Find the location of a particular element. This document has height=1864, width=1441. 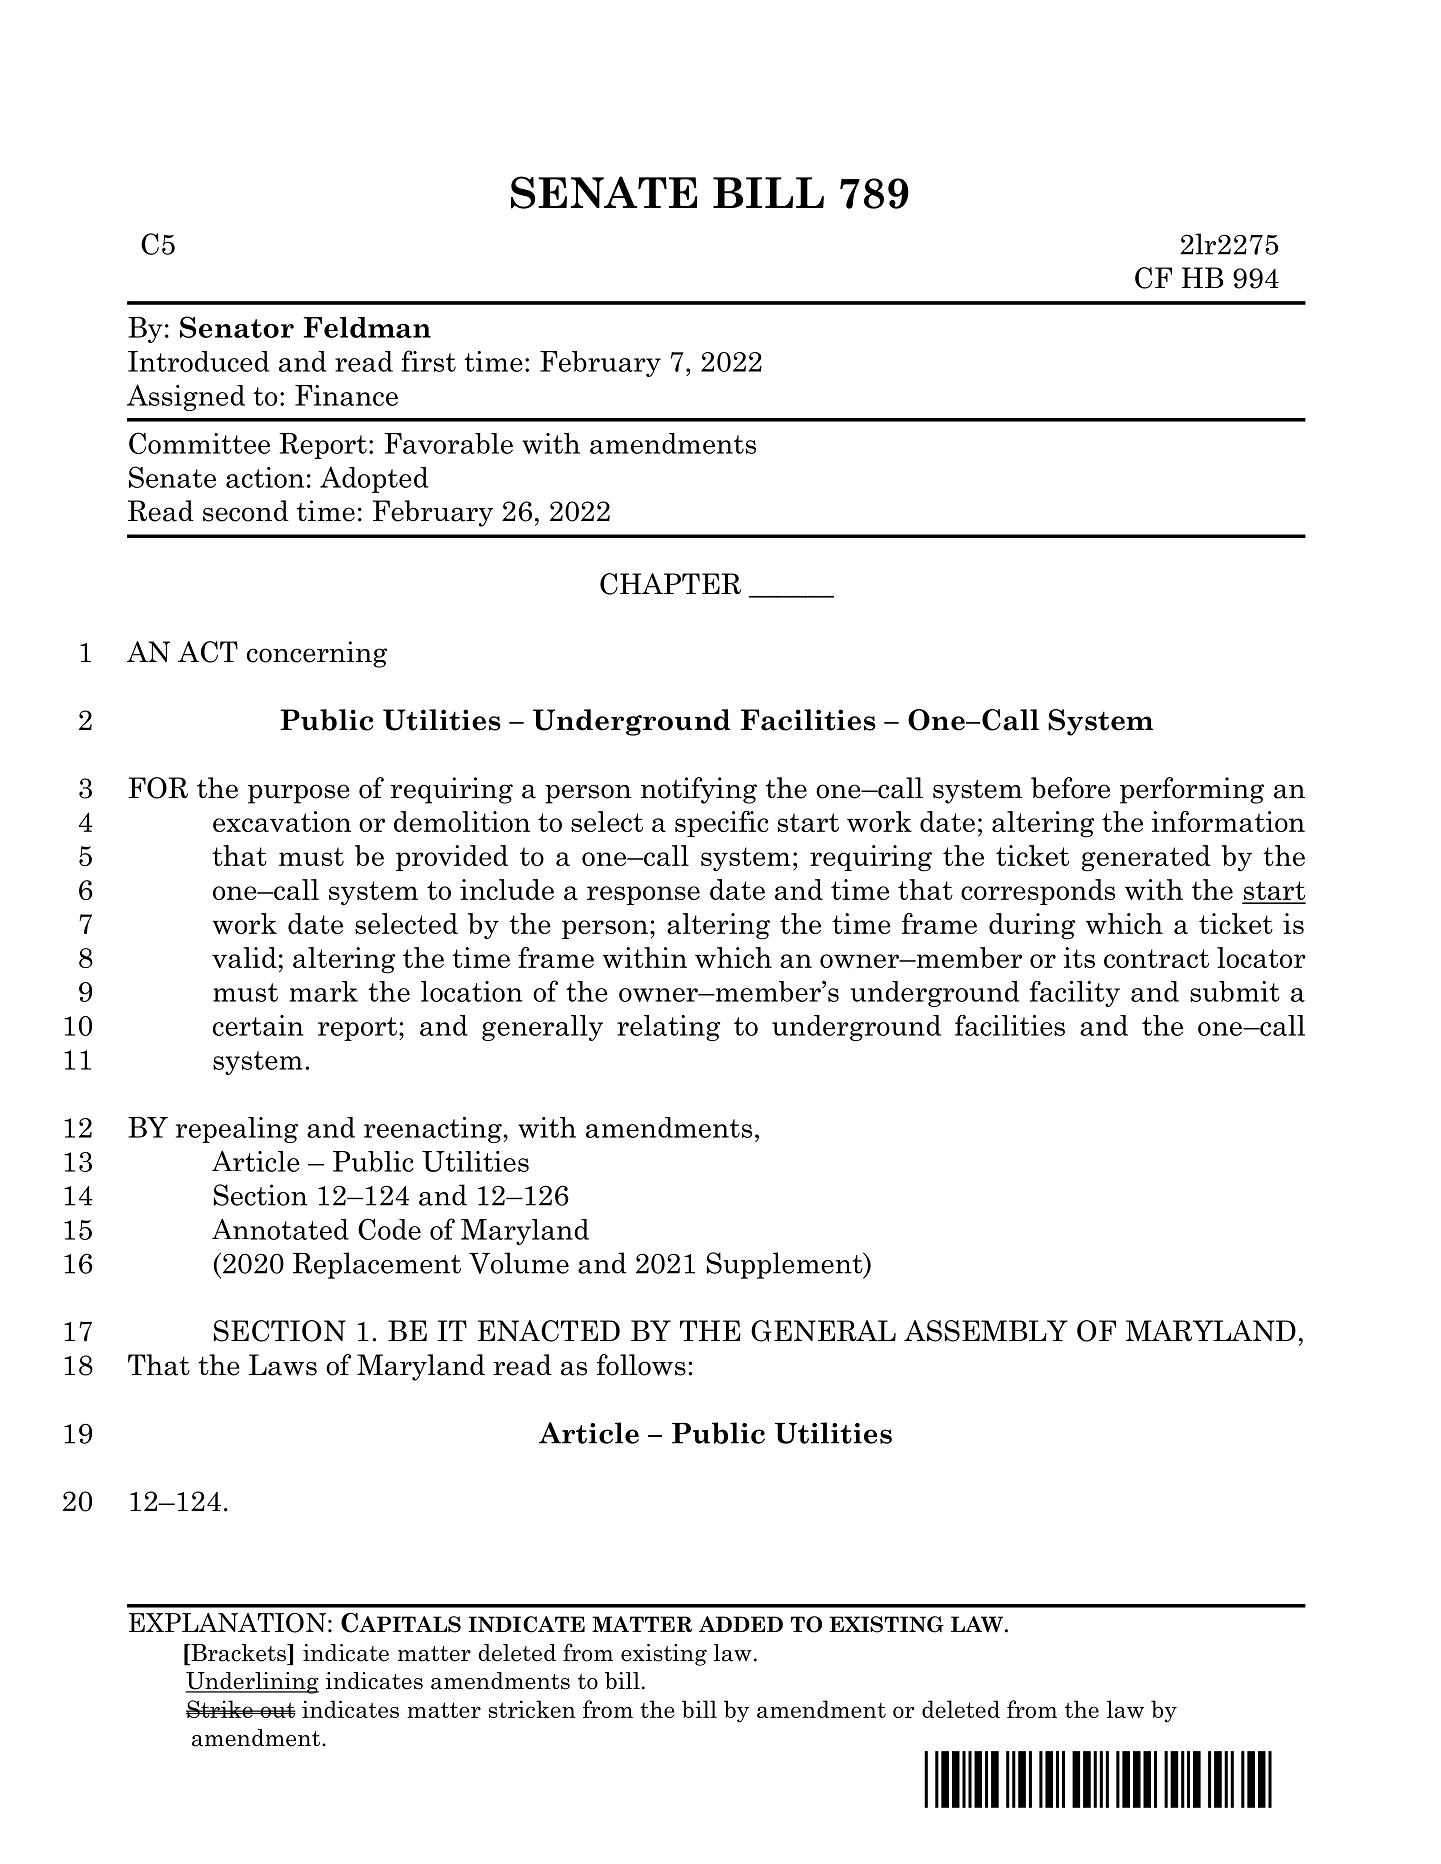

Supplement is located at coordinates (786, 1265).
